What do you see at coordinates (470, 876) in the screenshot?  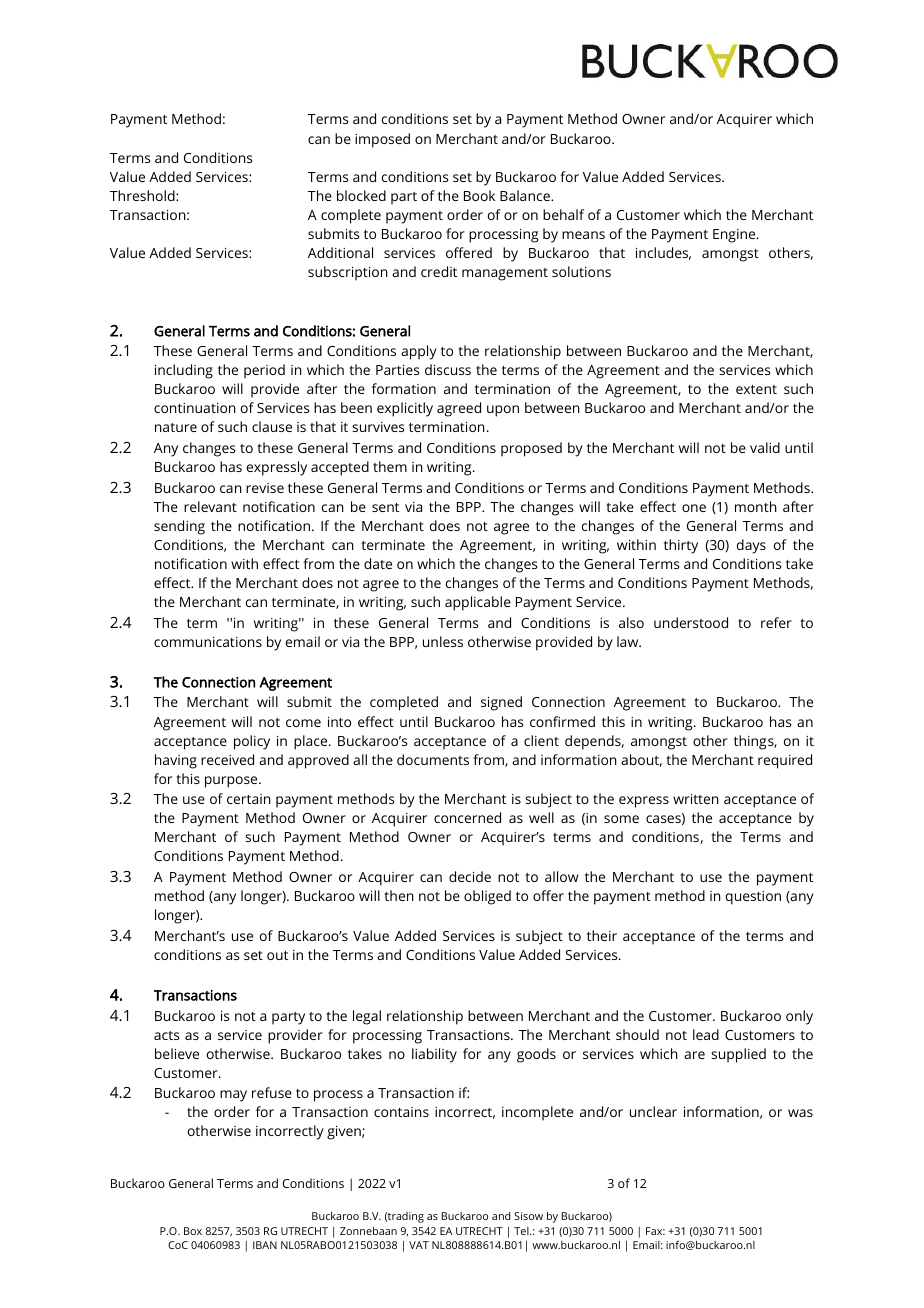 I see `decide` at bounding box center [470, 876].
